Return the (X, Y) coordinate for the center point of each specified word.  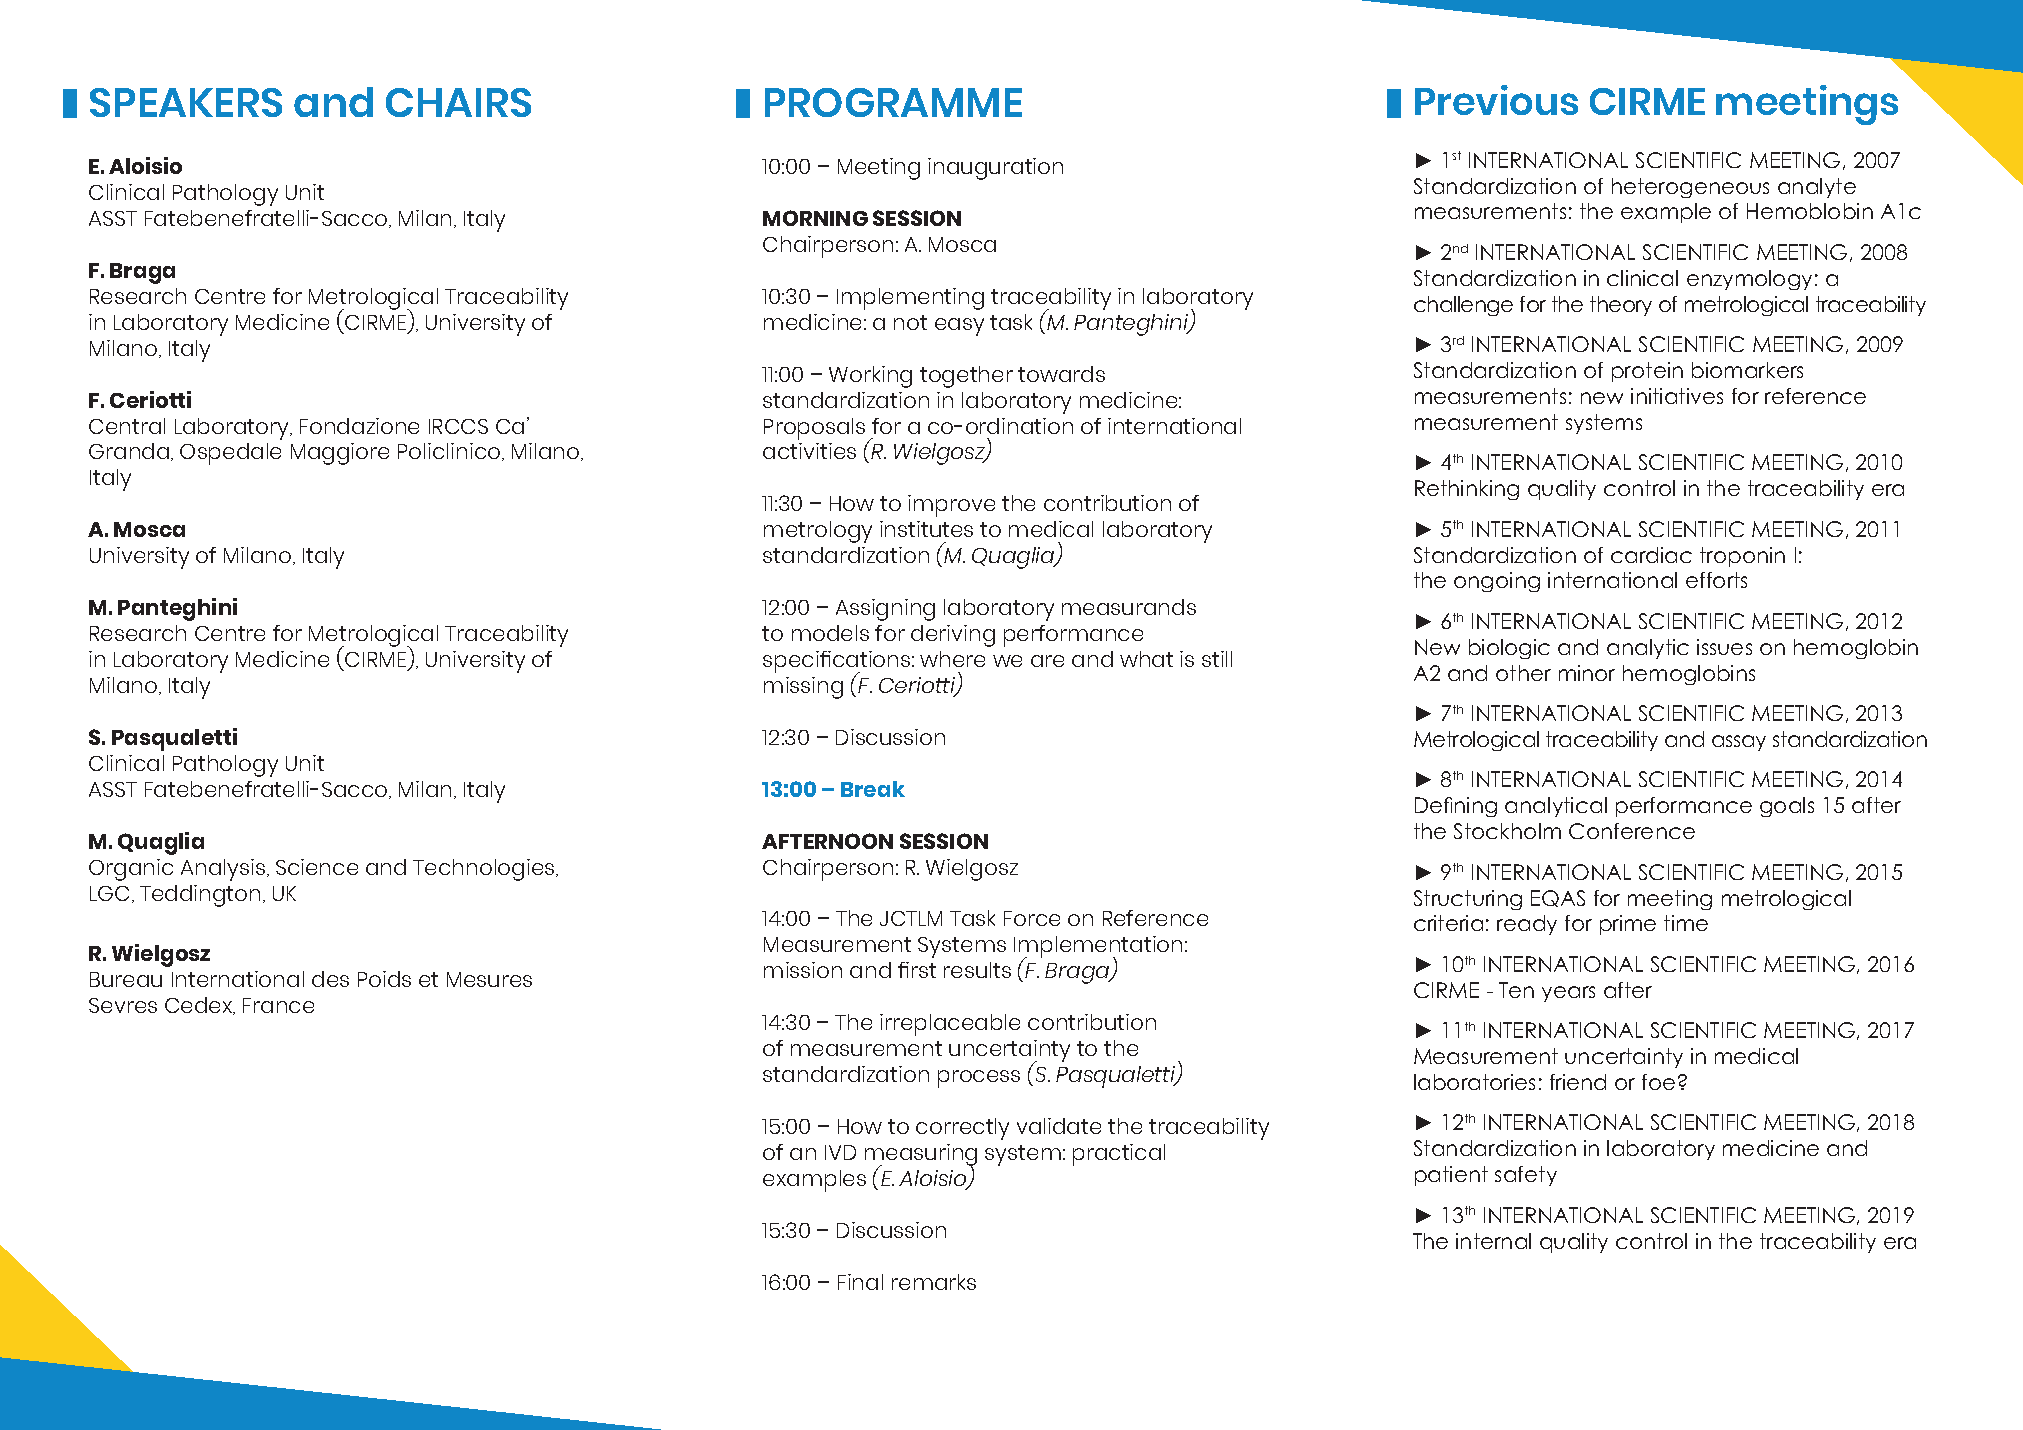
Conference (1632, 831)
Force (1032, 918)
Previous (1496, 100)
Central (127, 426)
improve (951, 506)
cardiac (1651, 555)
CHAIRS (458, 102)
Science (317, 867)
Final (860, 1282)
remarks (934, 1282)
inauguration (995, 169)
